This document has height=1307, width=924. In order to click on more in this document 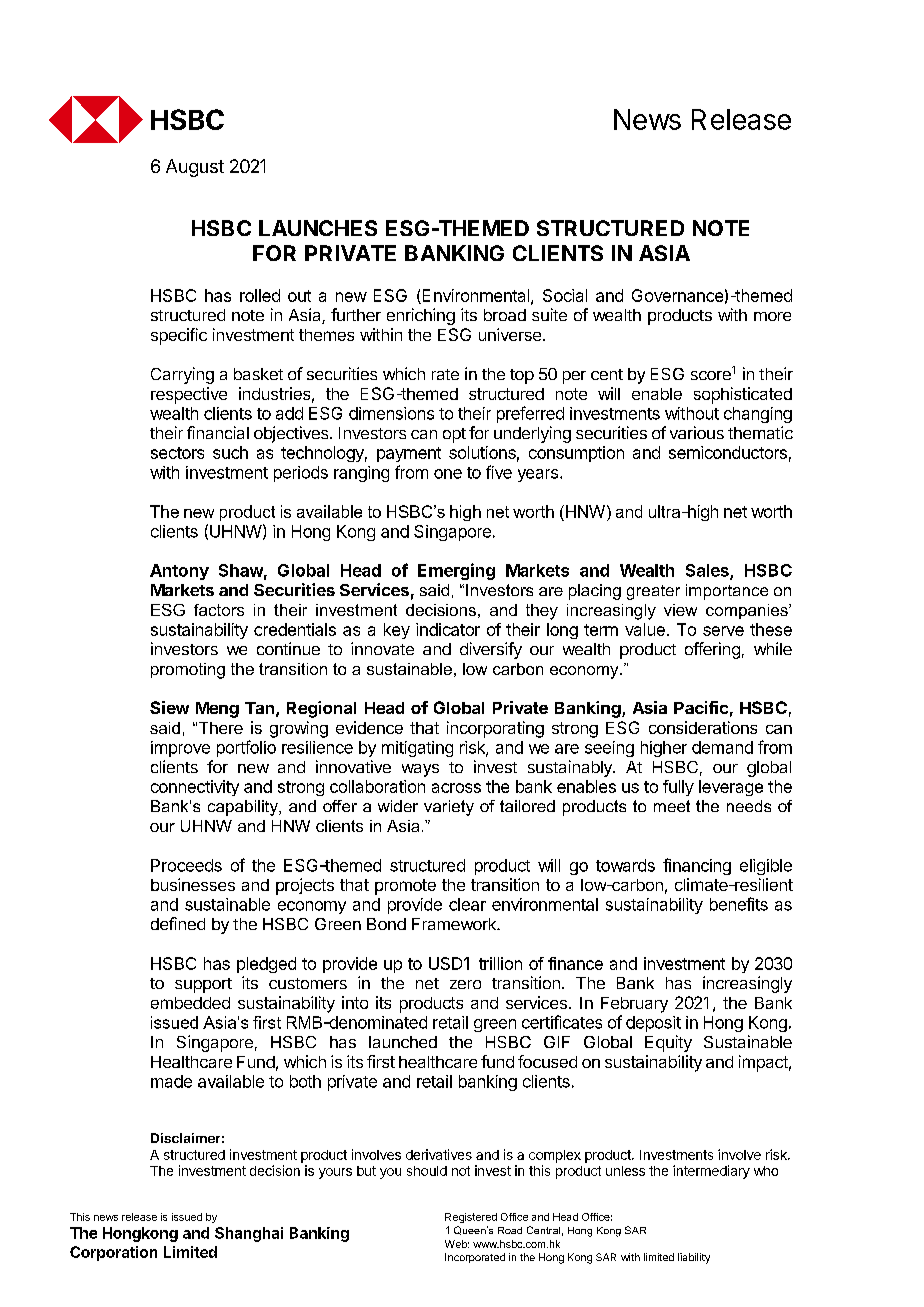, I will do `click(772, 316)`.
